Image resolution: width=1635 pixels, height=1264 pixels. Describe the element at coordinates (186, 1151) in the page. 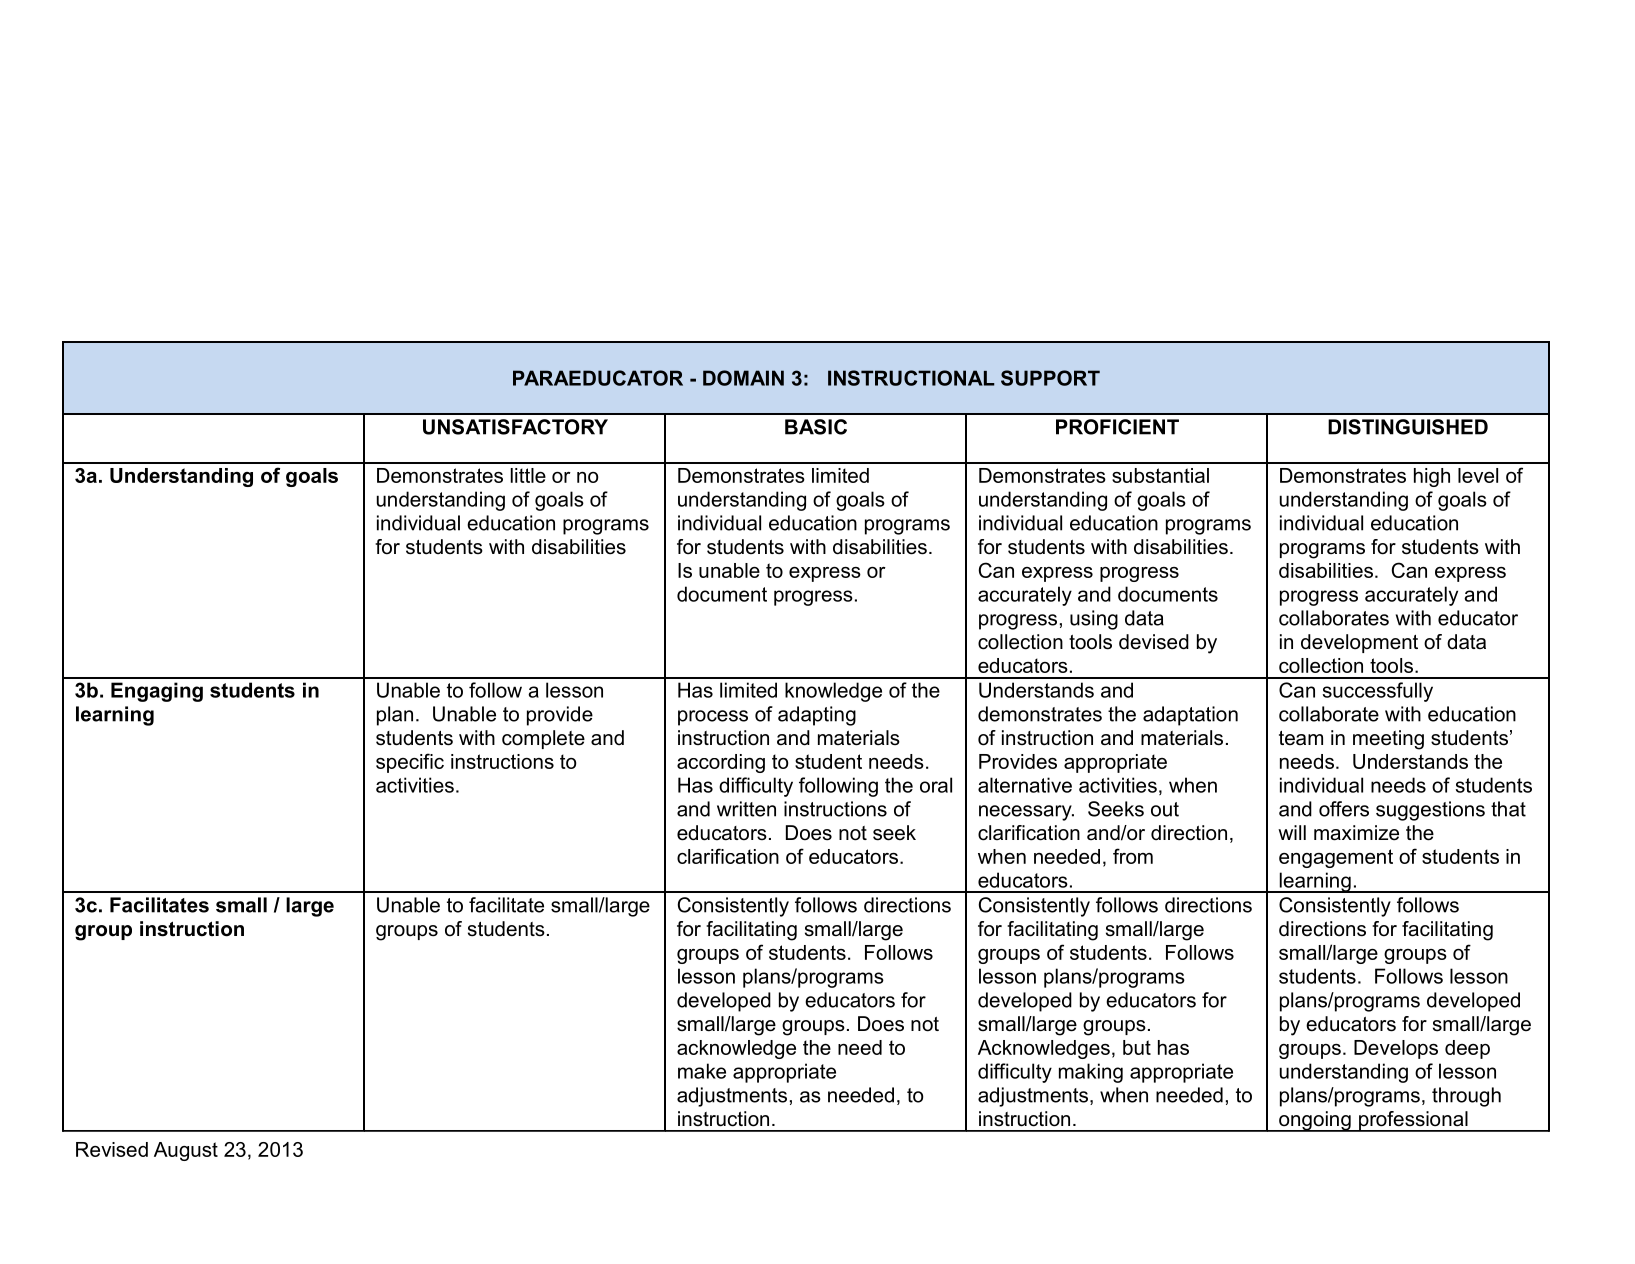

I see `August` at that location.
